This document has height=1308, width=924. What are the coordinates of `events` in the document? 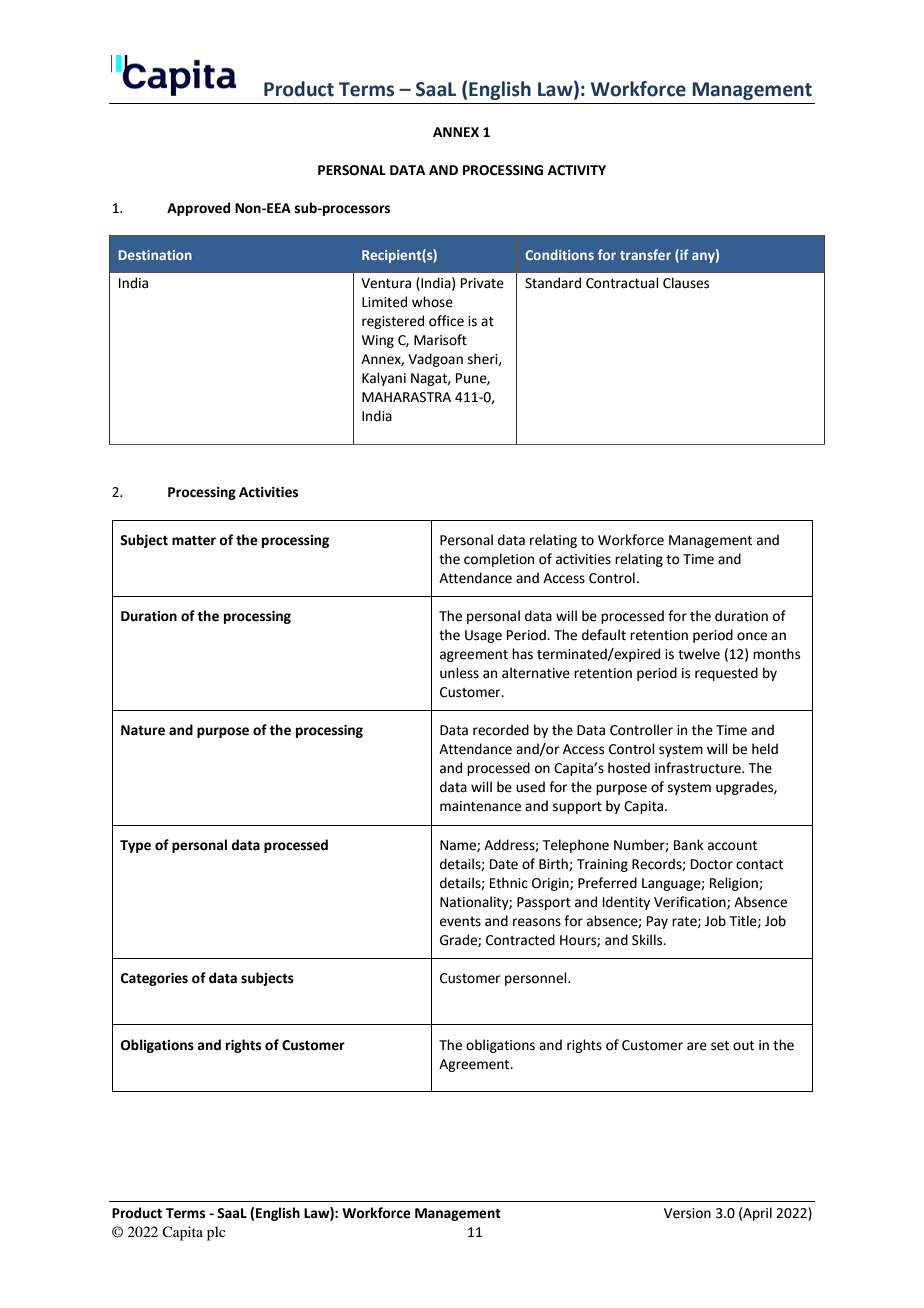 It's located at (460, 922).
